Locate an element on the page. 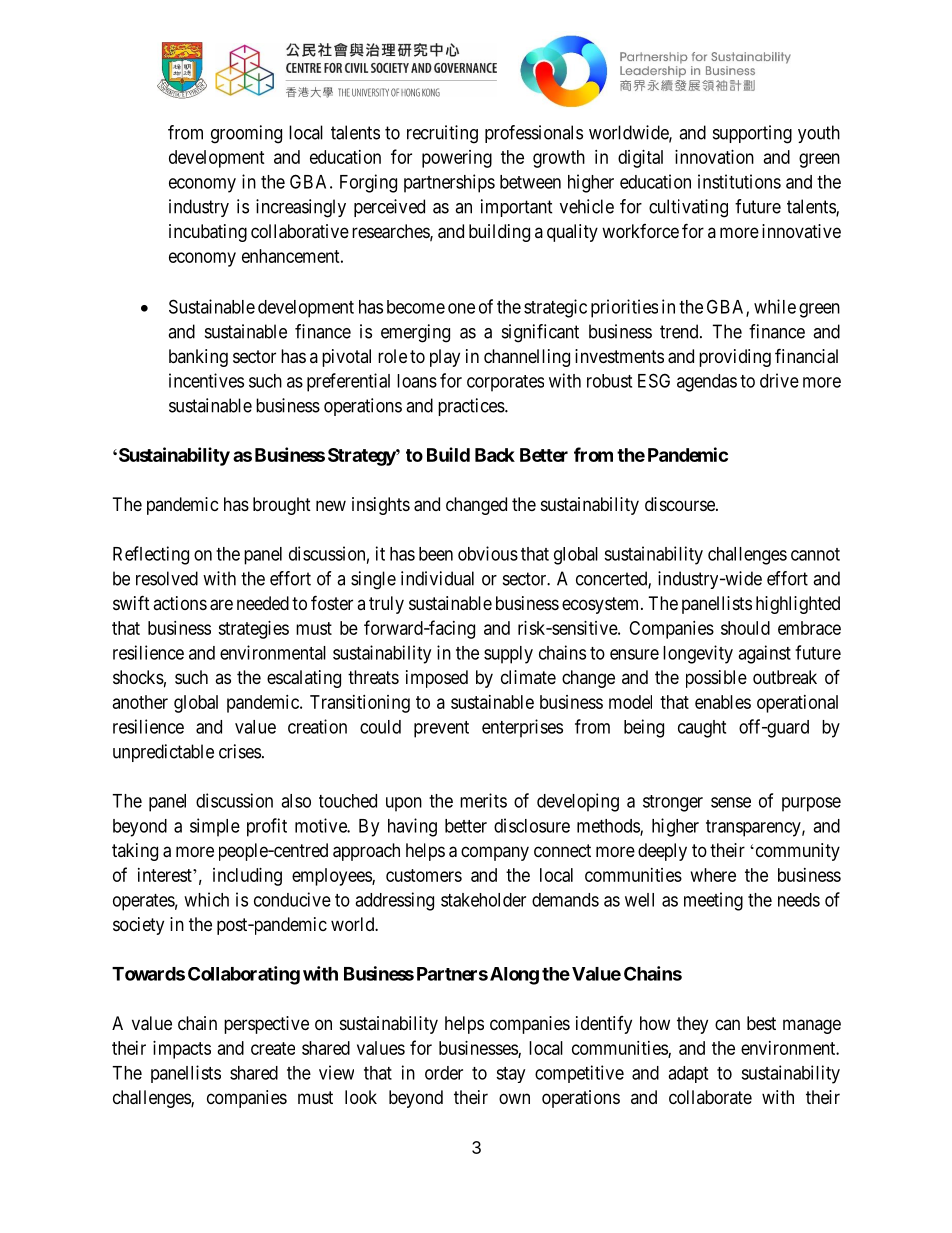  grooming is located at coordinates (246, 134).
